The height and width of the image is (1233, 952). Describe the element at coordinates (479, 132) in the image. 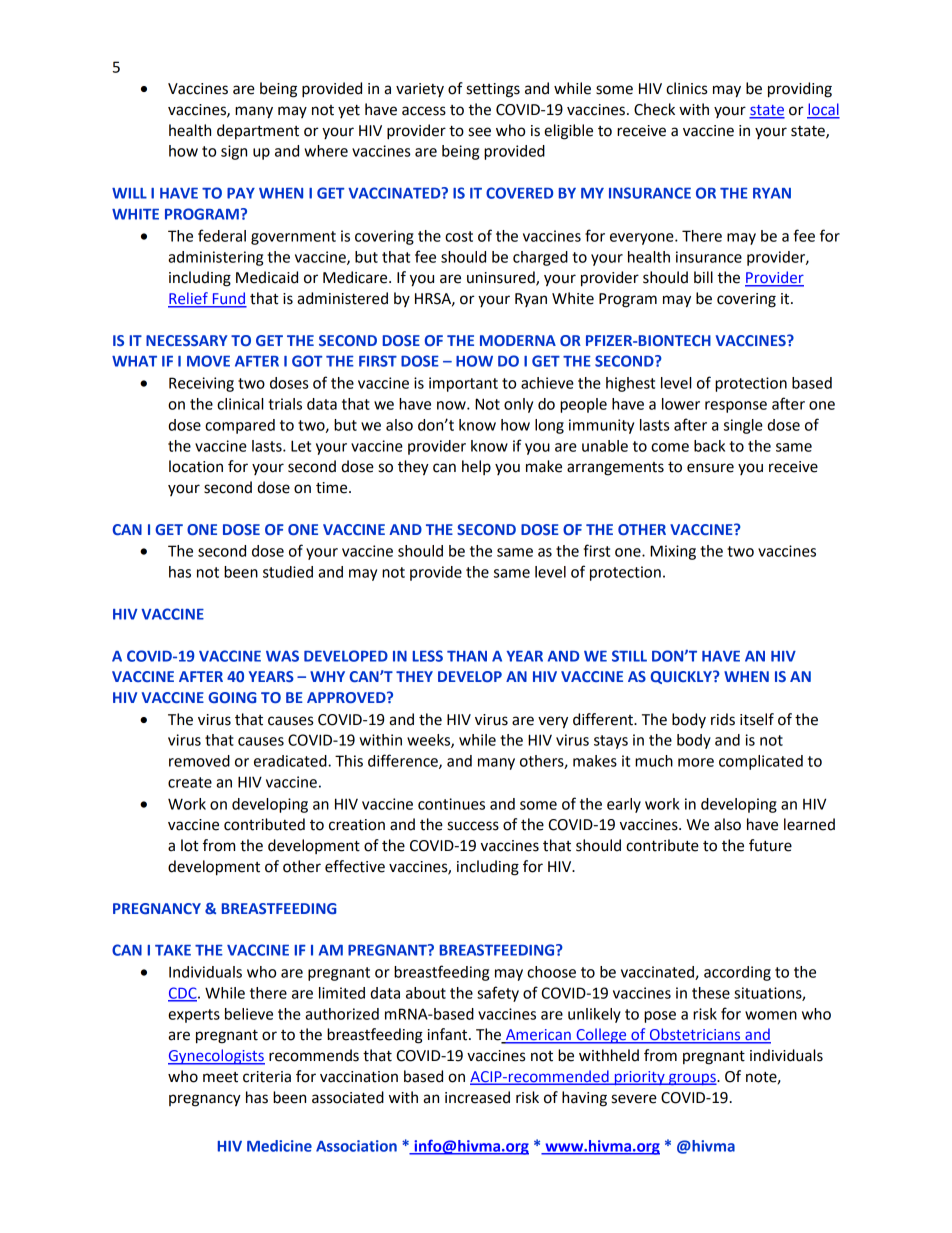

I see `see` at that location.
